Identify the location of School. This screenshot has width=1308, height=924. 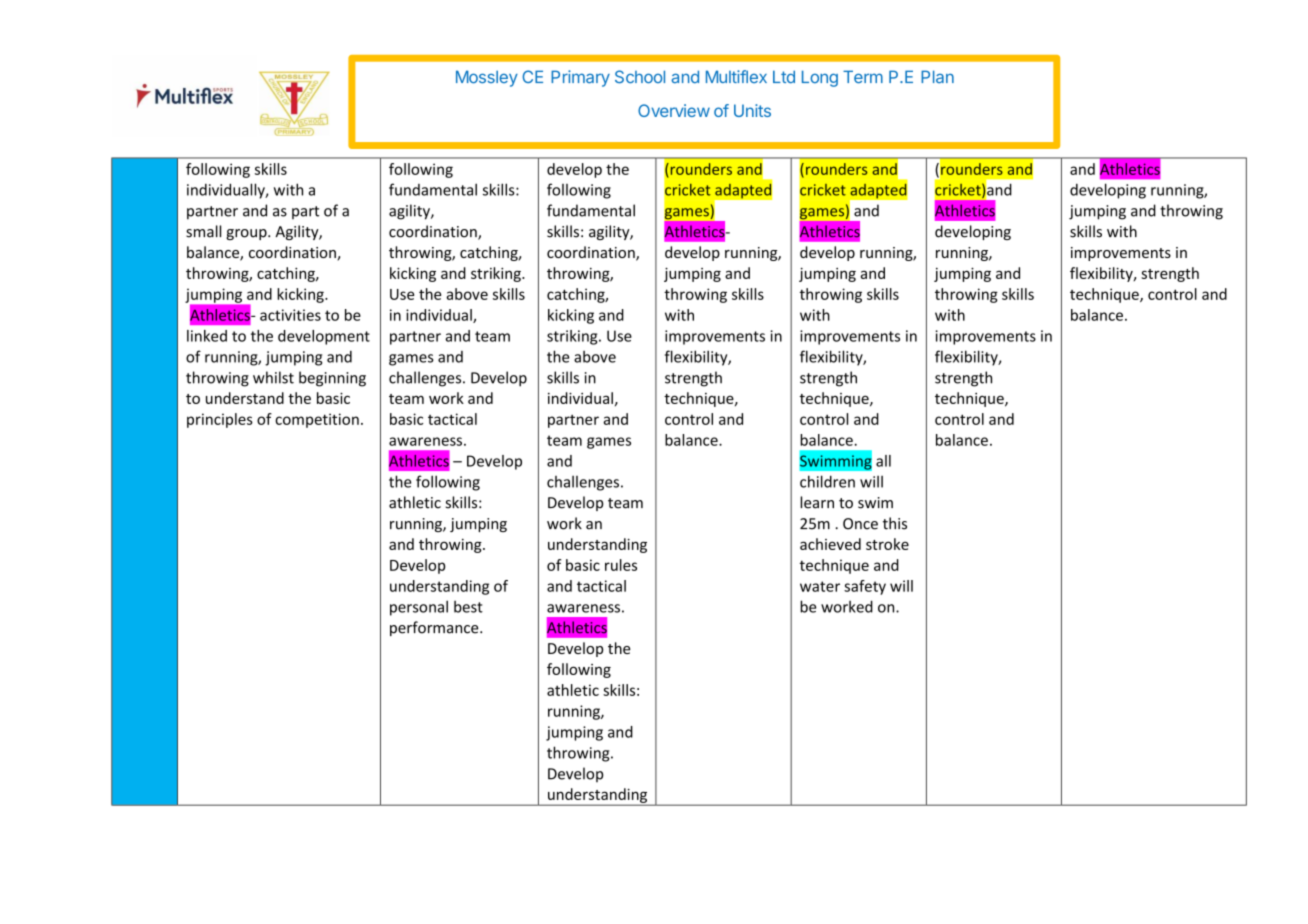
(640, 77).
